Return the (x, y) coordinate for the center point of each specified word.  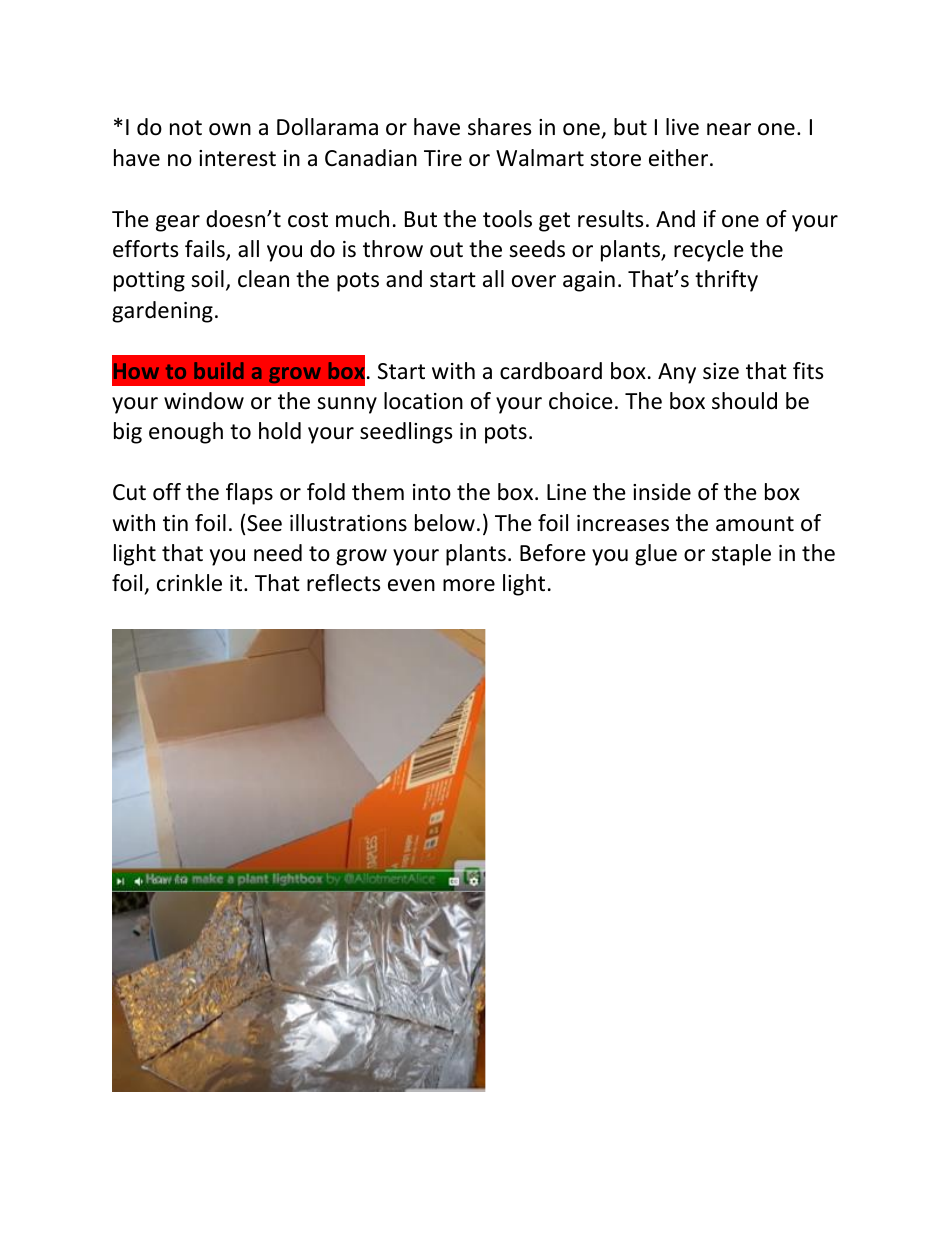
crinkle (189, 583)
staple (741, 555)
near (729, 129)
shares (499, 127)
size (721, 371)
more (469, 585)
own (230, 129)
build (219, 370)
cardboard (551, 371)
